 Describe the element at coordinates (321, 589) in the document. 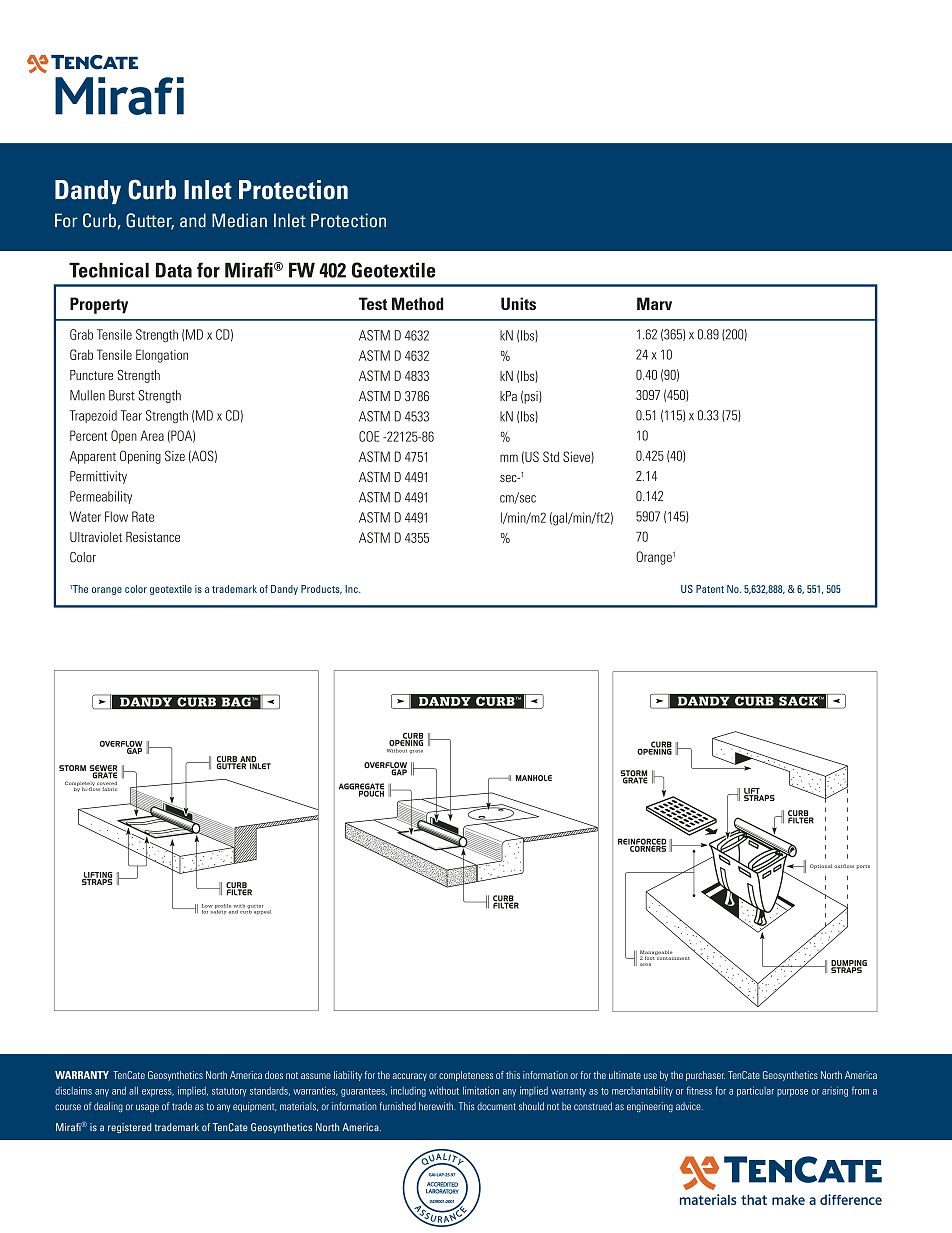

I see `Products` at that location.
